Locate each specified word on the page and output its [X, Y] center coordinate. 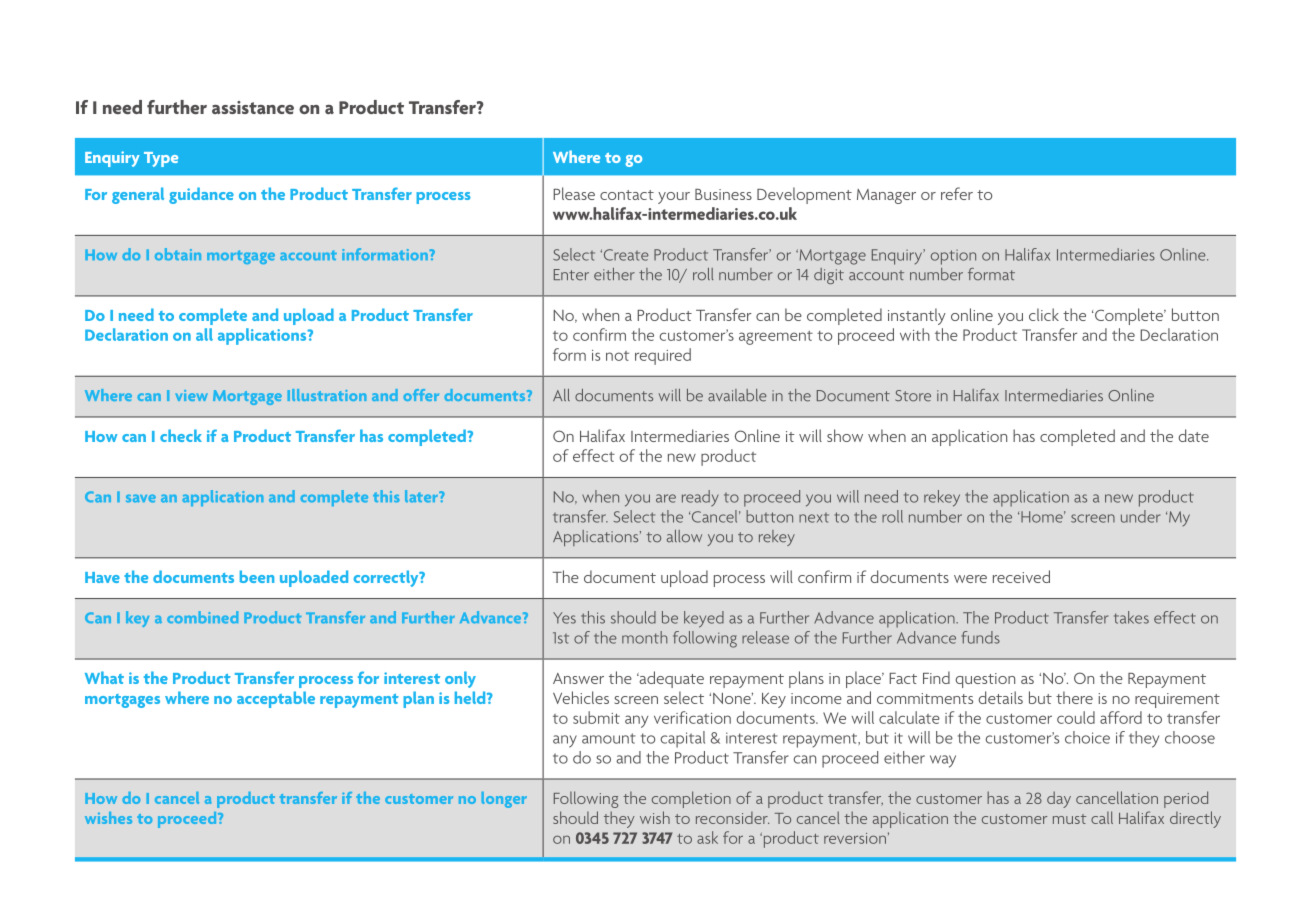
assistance [253, 107]
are [666, 498]
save [141, 498]
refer [957, 193]
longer [504, 800]
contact [627, 195]
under [1140, 516]
